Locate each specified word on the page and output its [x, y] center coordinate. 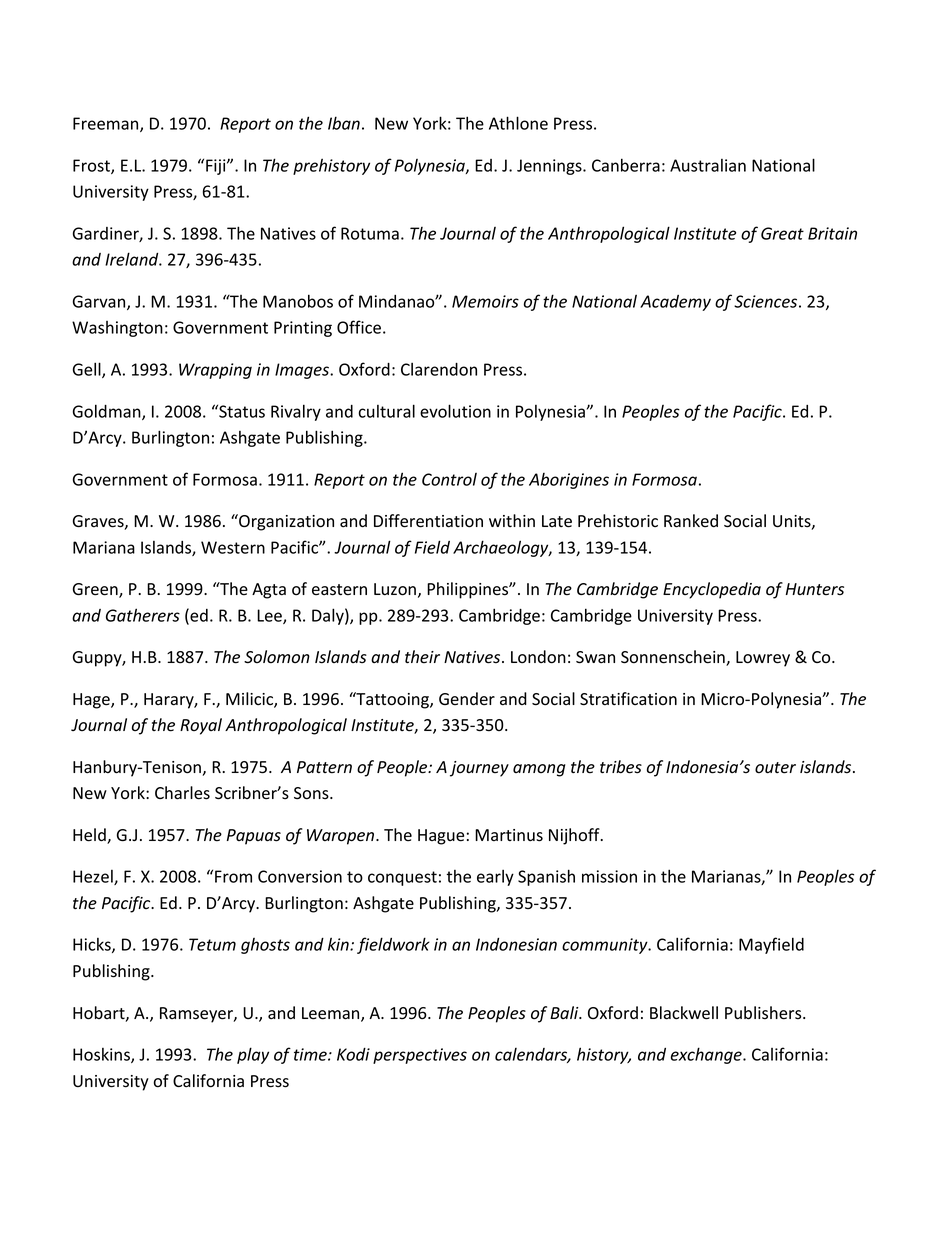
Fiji [217, 167]
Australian [708, 165]
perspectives [420, 1056]
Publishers [764, 1013]
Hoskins [102, 1055]
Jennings [550, 167]
